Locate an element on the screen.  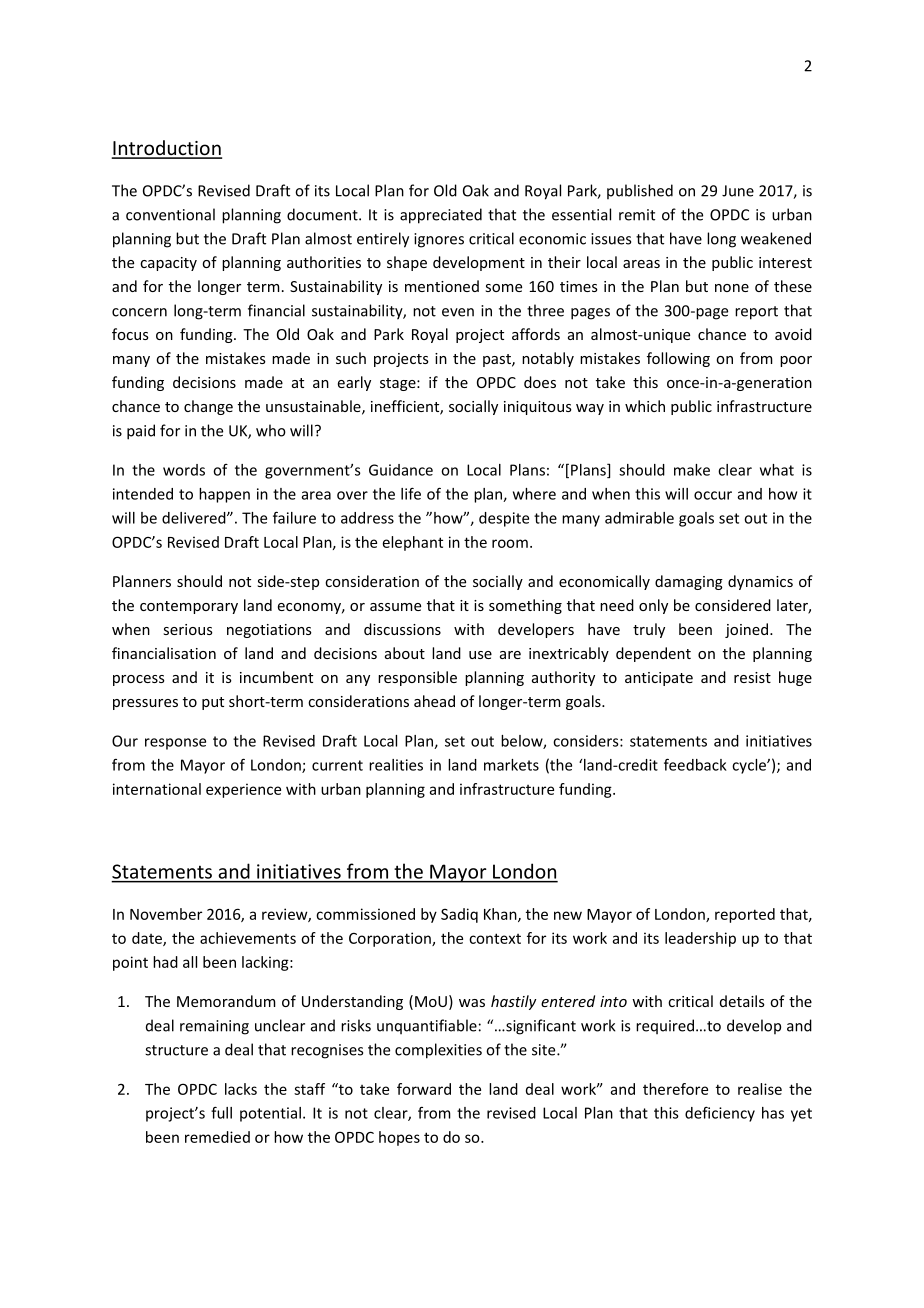
life is located at coordinates (411, 493).
